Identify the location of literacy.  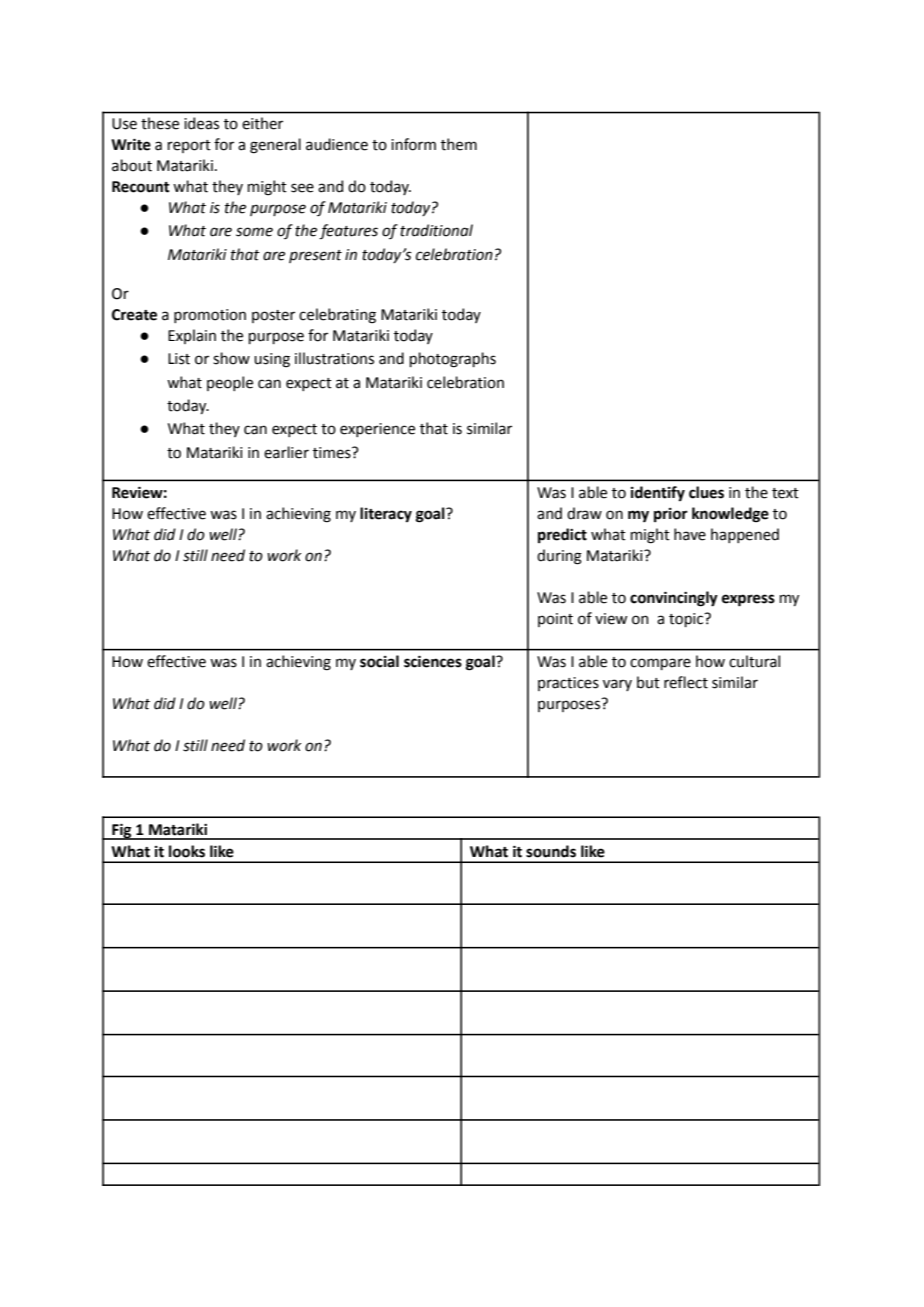
(386, 515).
